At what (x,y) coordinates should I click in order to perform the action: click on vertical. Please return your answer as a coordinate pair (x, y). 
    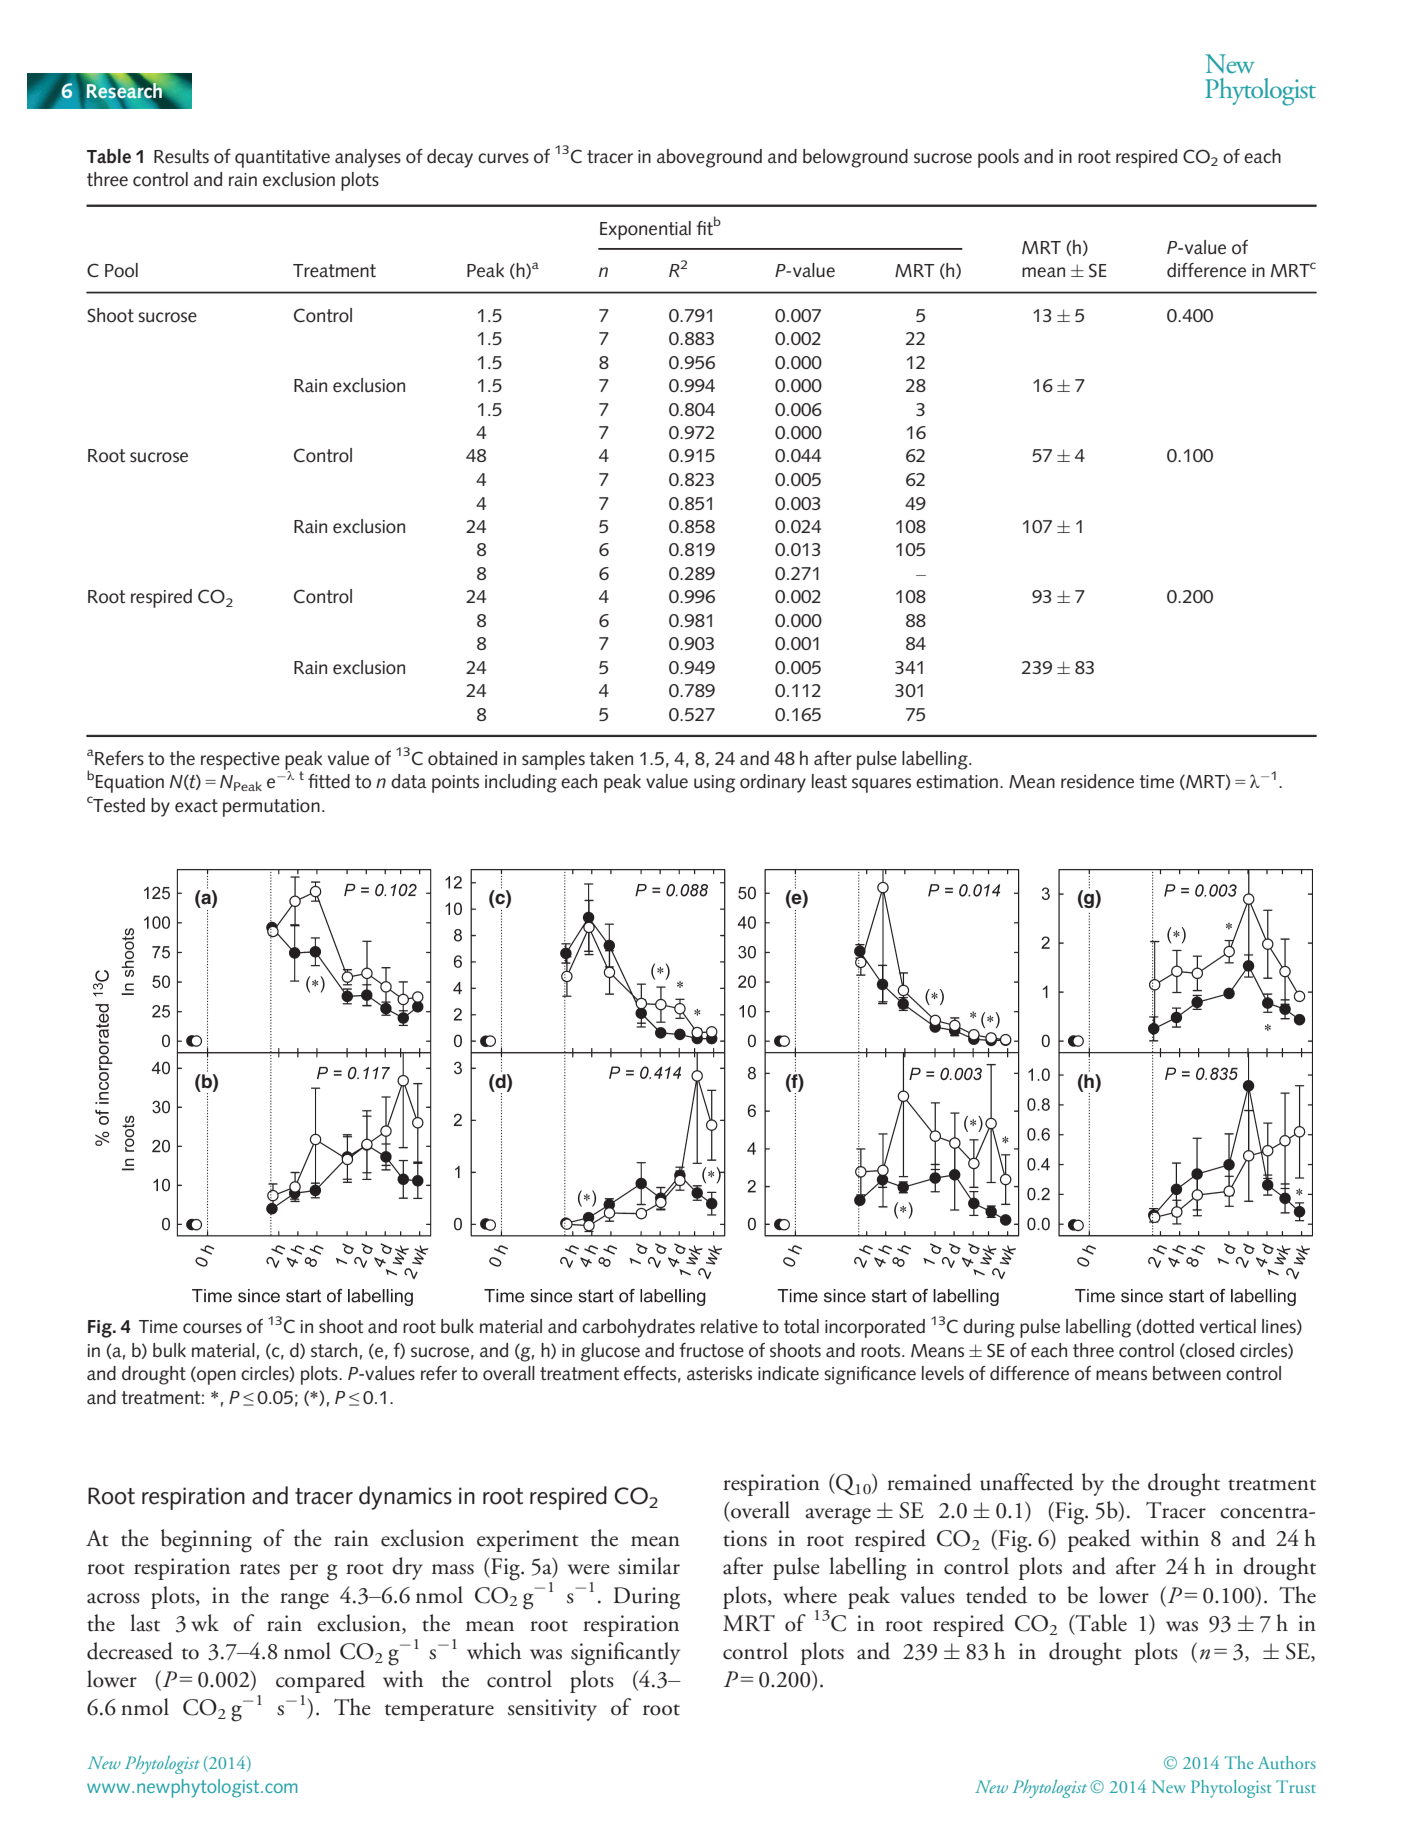
    Looking at the image, I should click on (1228, 1326).
